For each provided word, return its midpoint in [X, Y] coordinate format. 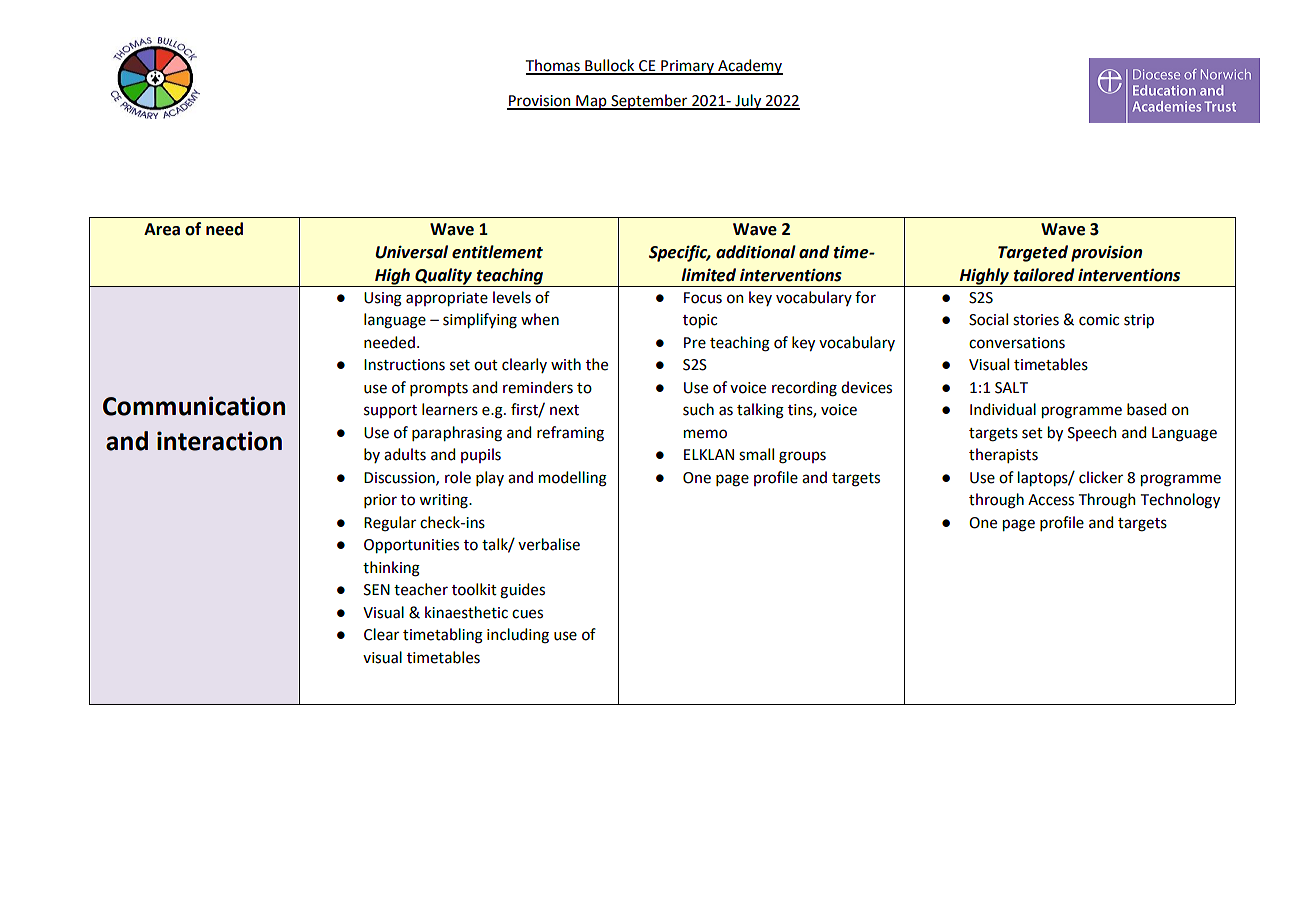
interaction [219, 441]
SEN [377, 590]
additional [756, 252]
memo [705, 434]
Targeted [1033, 253]
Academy [749, 67]
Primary [687, 67]
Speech [1092, 433]
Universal [411, 252]
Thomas [554, 66]
